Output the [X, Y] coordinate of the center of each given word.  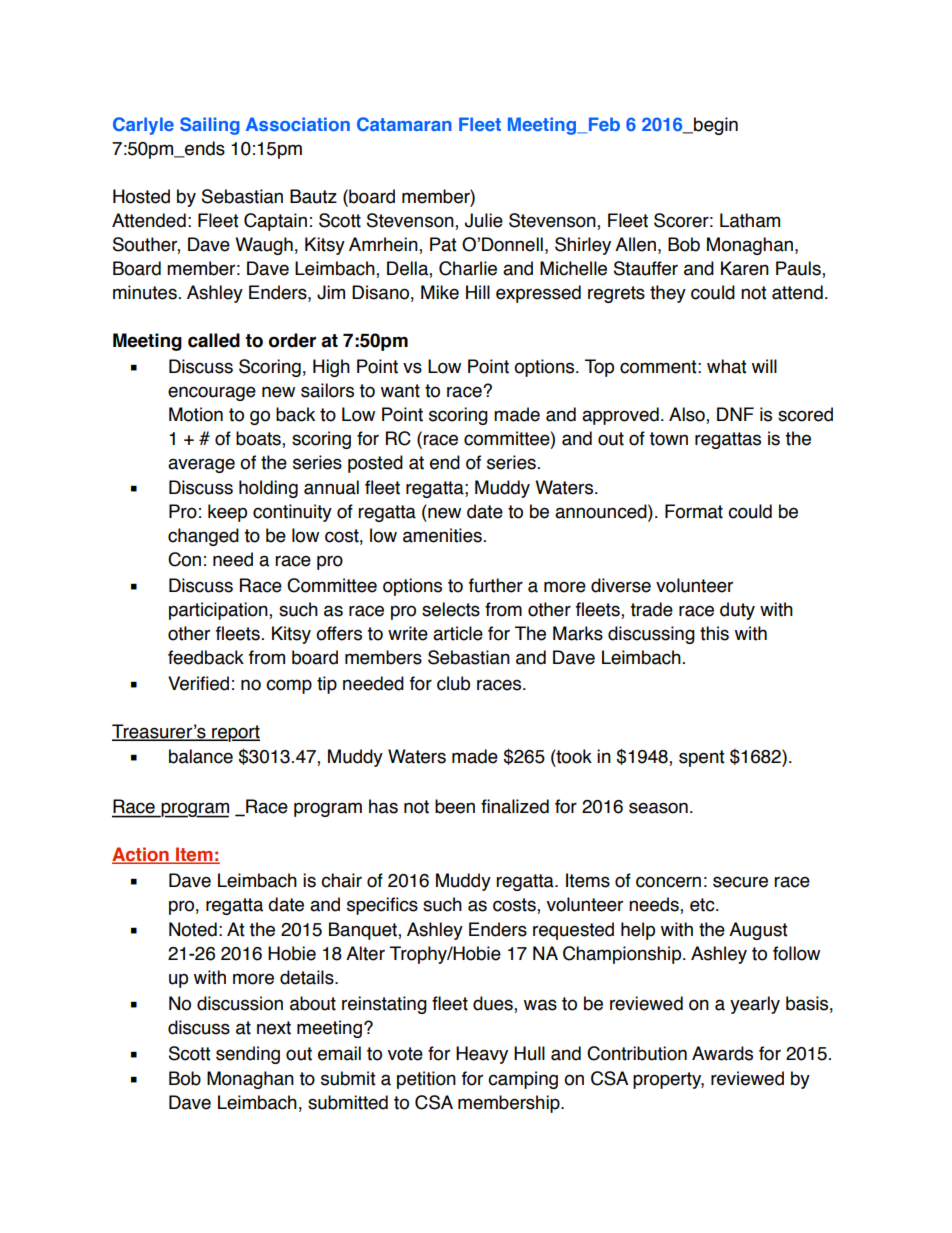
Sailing [210, 126]
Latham [750, 220]
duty [737, 611]
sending [248, 1055]
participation [219, 611]
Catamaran [404, 124]
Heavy [482, 1055]
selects [451, 609]
